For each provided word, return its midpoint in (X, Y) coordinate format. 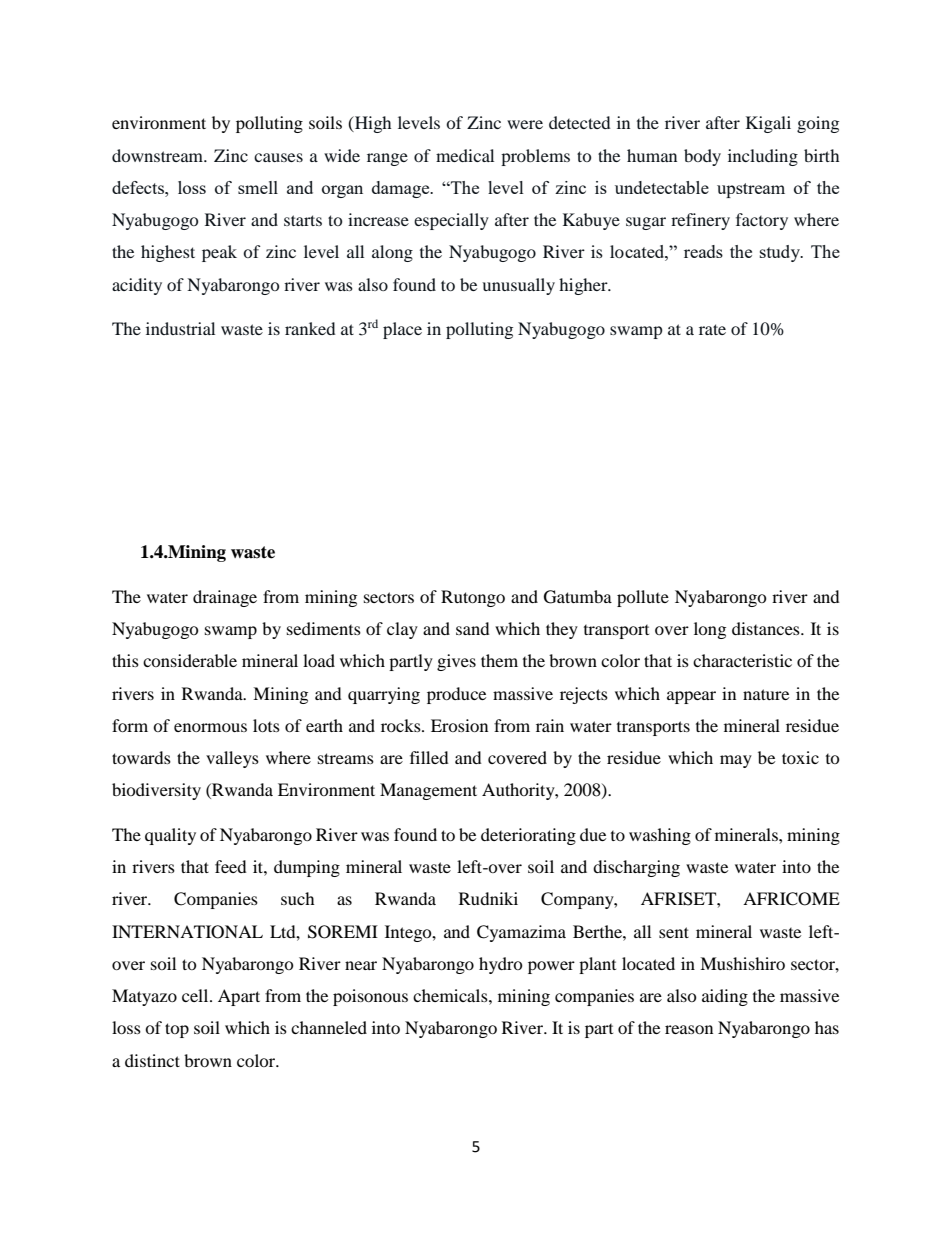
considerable (190, 660)
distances (767, 628)
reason (689, 1029)
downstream (159, 155)
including (763, 157)
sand (473, 628)
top (177, 1030)
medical (465, 155)
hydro (501, 965)
